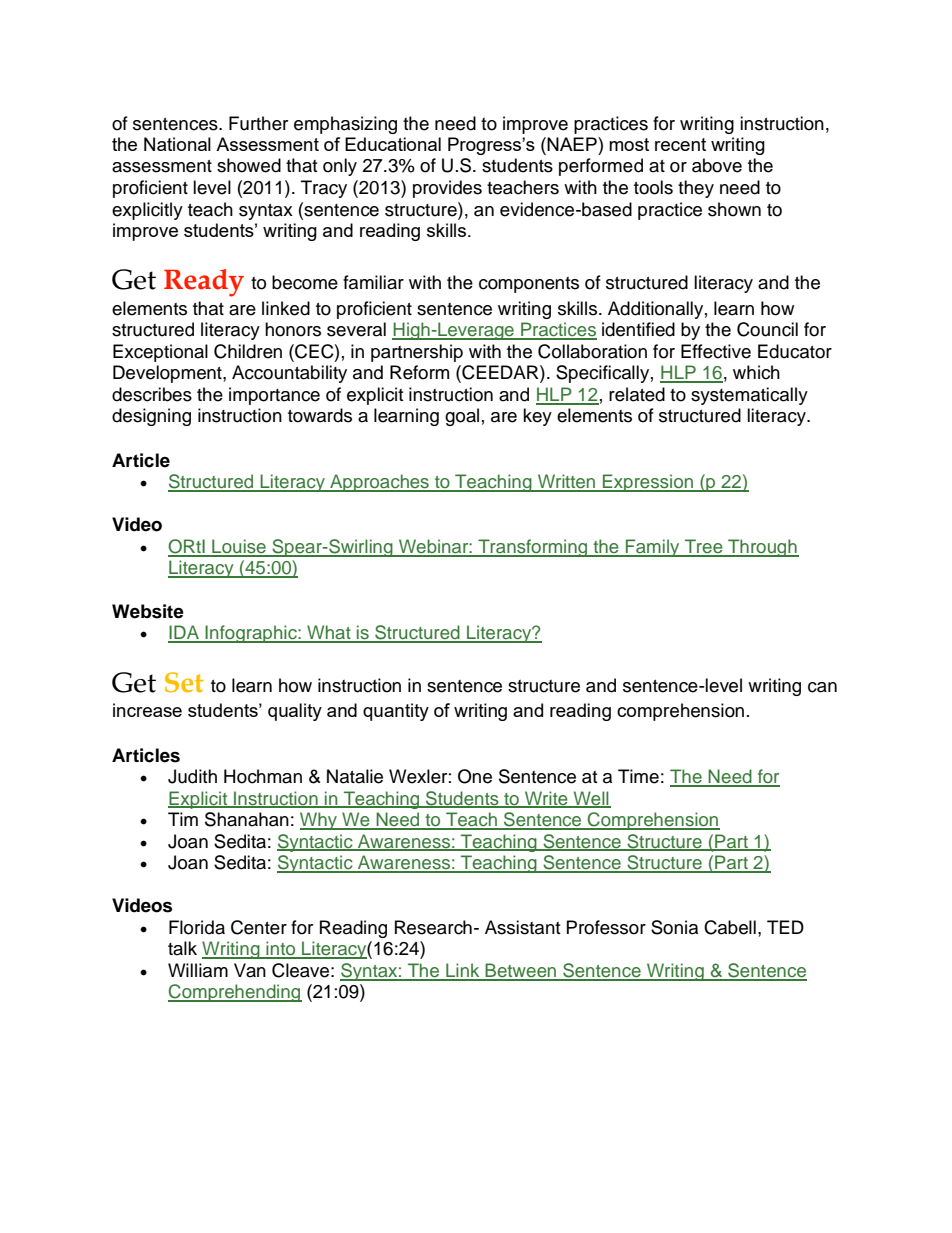 This screenshot has width=952, height=1233. I want to click on above, so click(717, 165).
